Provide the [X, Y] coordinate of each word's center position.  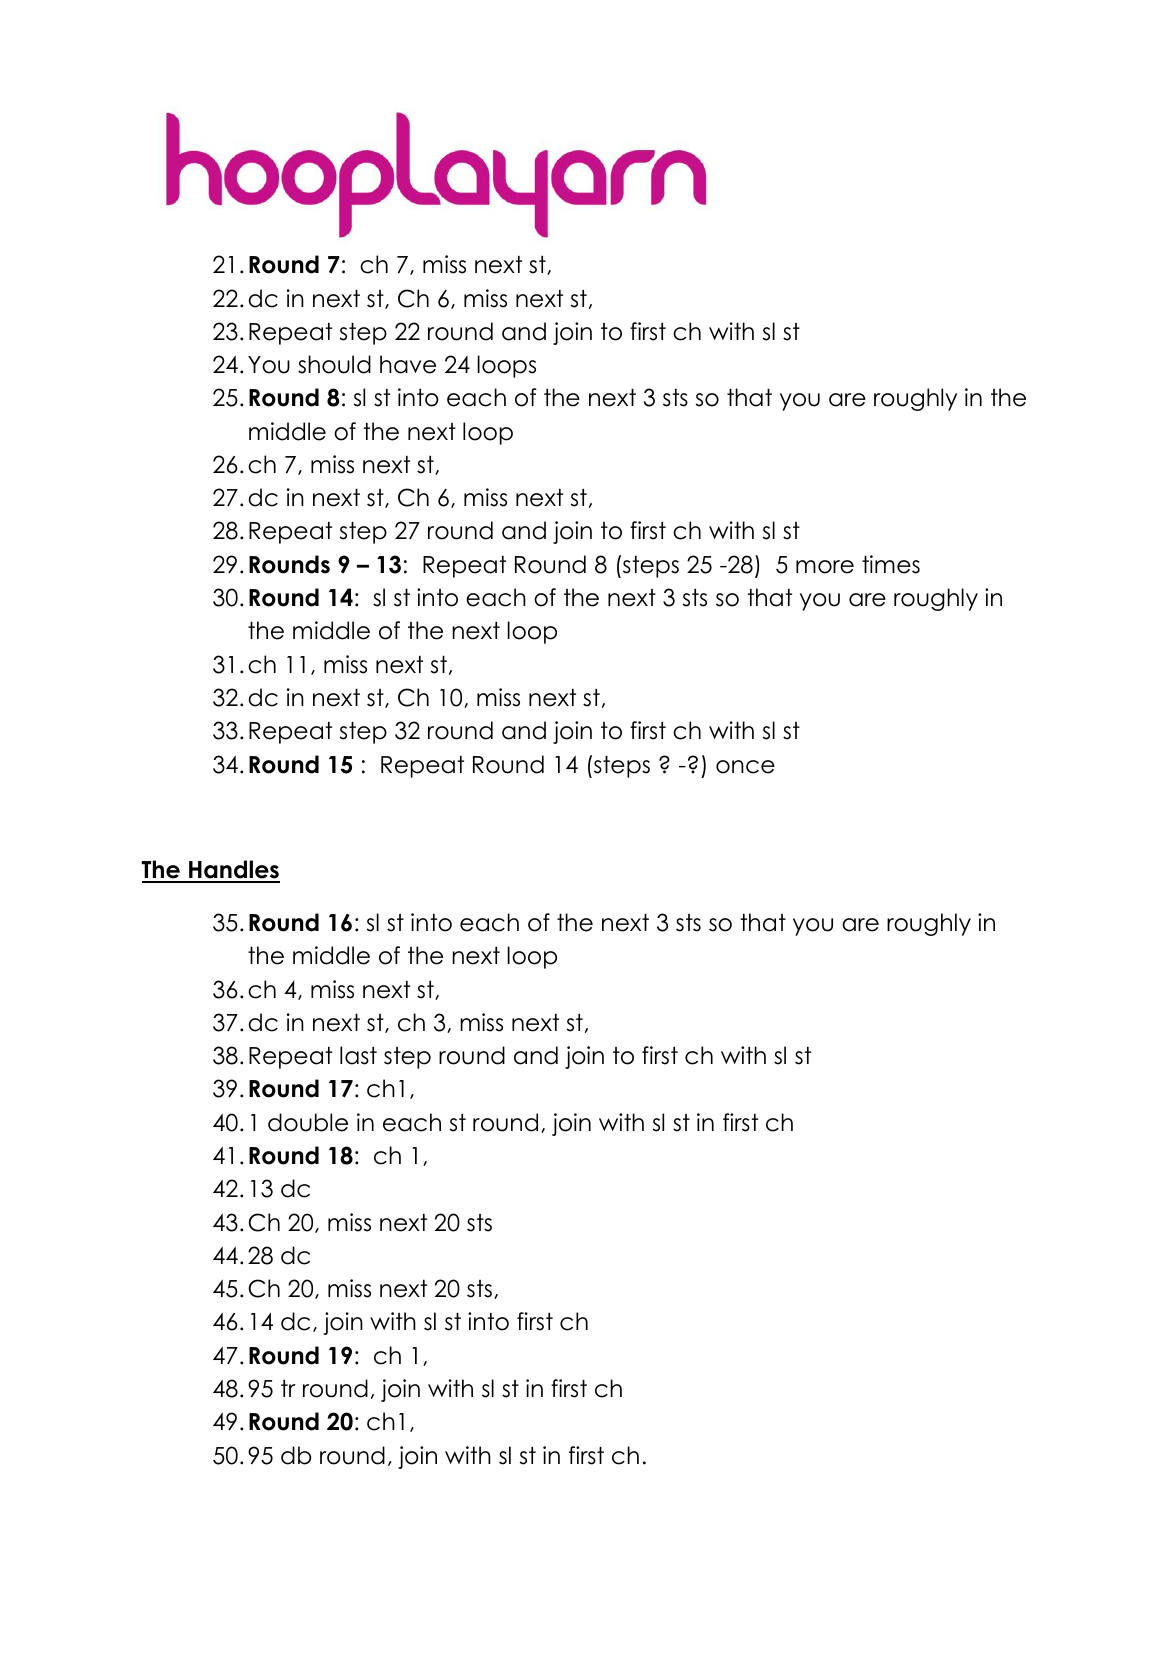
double [308, 1122]
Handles [233, 871]
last [358, 1055]
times [891, 564]
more [825, 567]
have [408, 364]
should [334, 364]
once [745, 767]
